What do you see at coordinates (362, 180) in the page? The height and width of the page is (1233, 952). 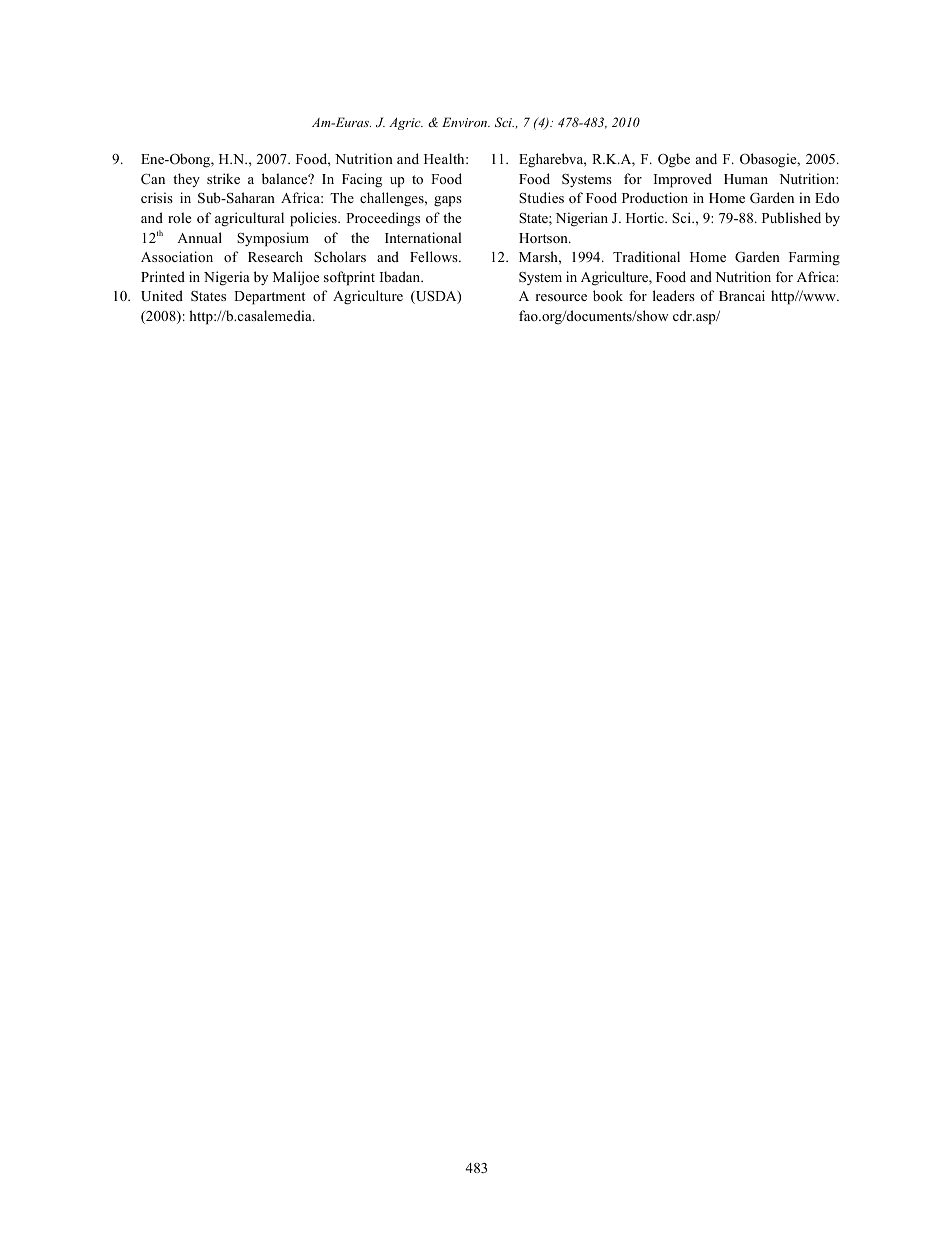 I see `Facing` at bounding box center [362, 180].
